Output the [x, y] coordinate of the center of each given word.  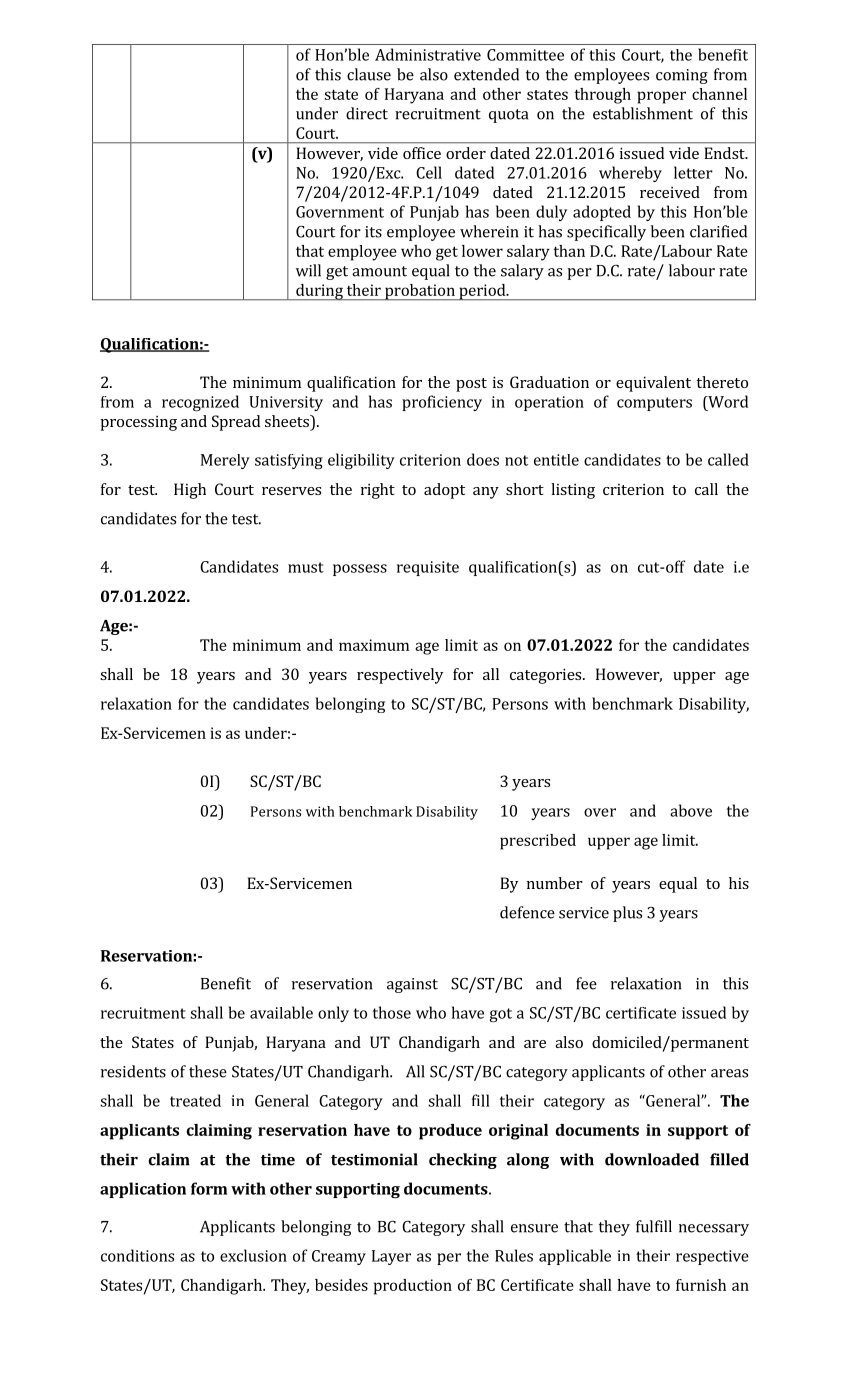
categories [547, 676]
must [306, 567]
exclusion [253, 1255]
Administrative [428, 54]
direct [367, 113]
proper [661, 97]
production [413, 1287]
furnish [701, 1285]
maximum [374, 645]
